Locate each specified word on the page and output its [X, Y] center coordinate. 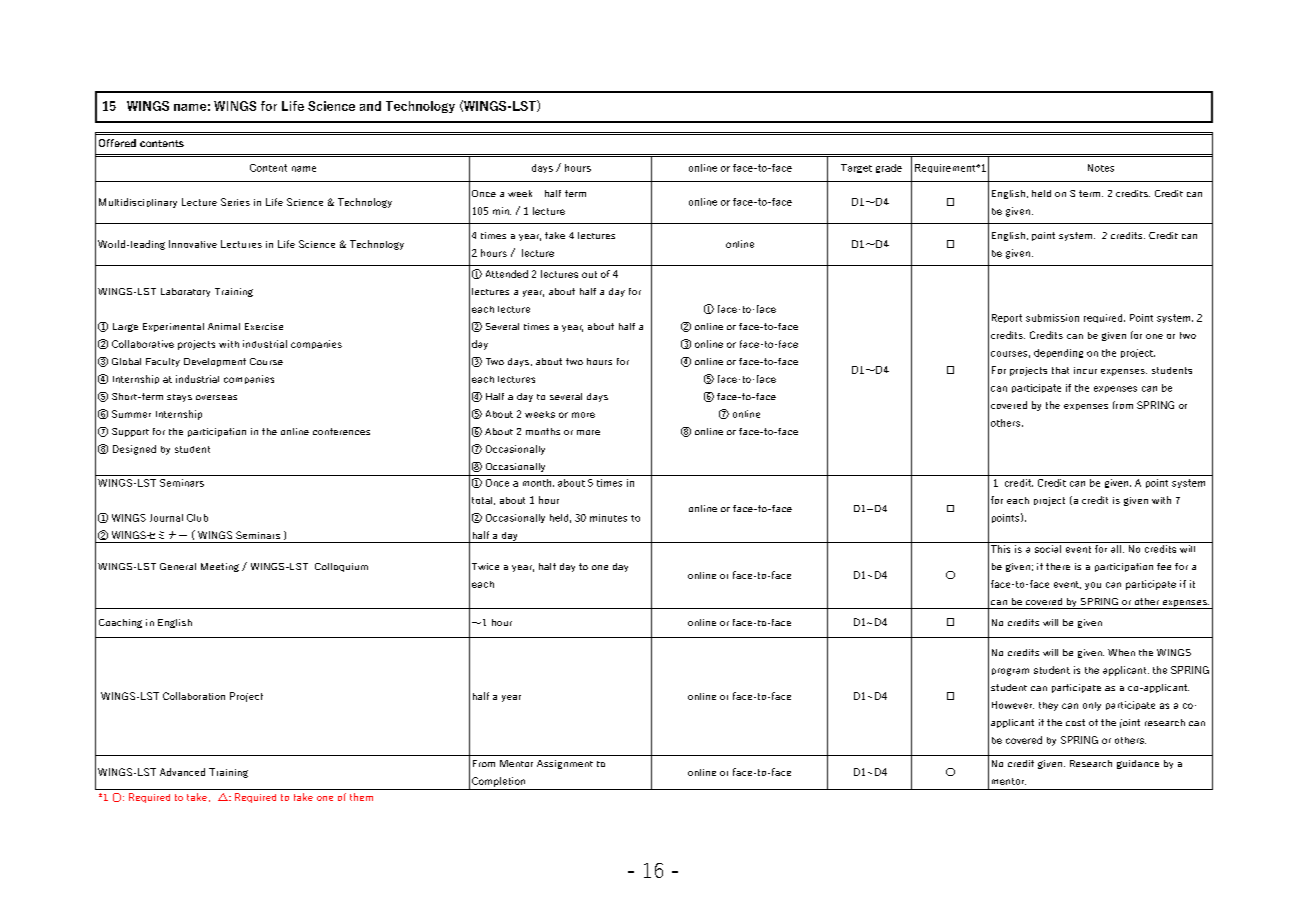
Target [856, 168]
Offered [117, 143]
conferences [341, 431]
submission [1052, 318]
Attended [507, 274]
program [1010, 672]
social [1047, 547]
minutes [608, 518]
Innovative [193, 244]
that [1060, 370]
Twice [485, 566]
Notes [1101, 168]
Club [197, 518]
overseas [216, 397]
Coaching [120, 623]
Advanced [182, 772]
